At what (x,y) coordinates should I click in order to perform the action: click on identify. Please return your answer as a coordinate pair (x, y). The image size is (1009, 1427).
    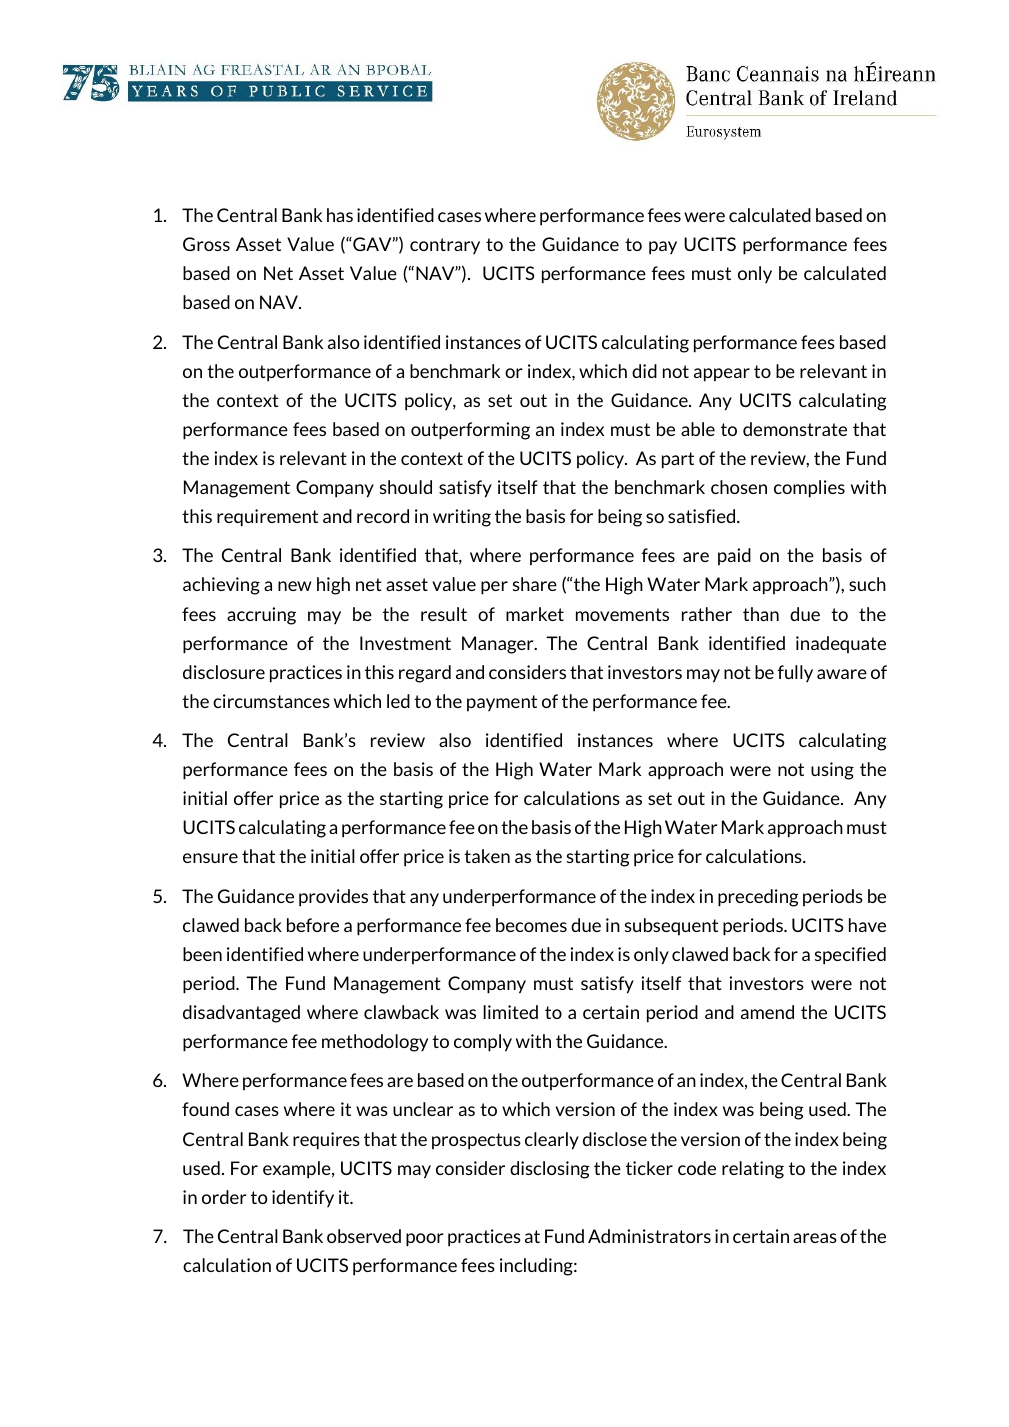
    Looking at the image, I should click on (303, 1199).
